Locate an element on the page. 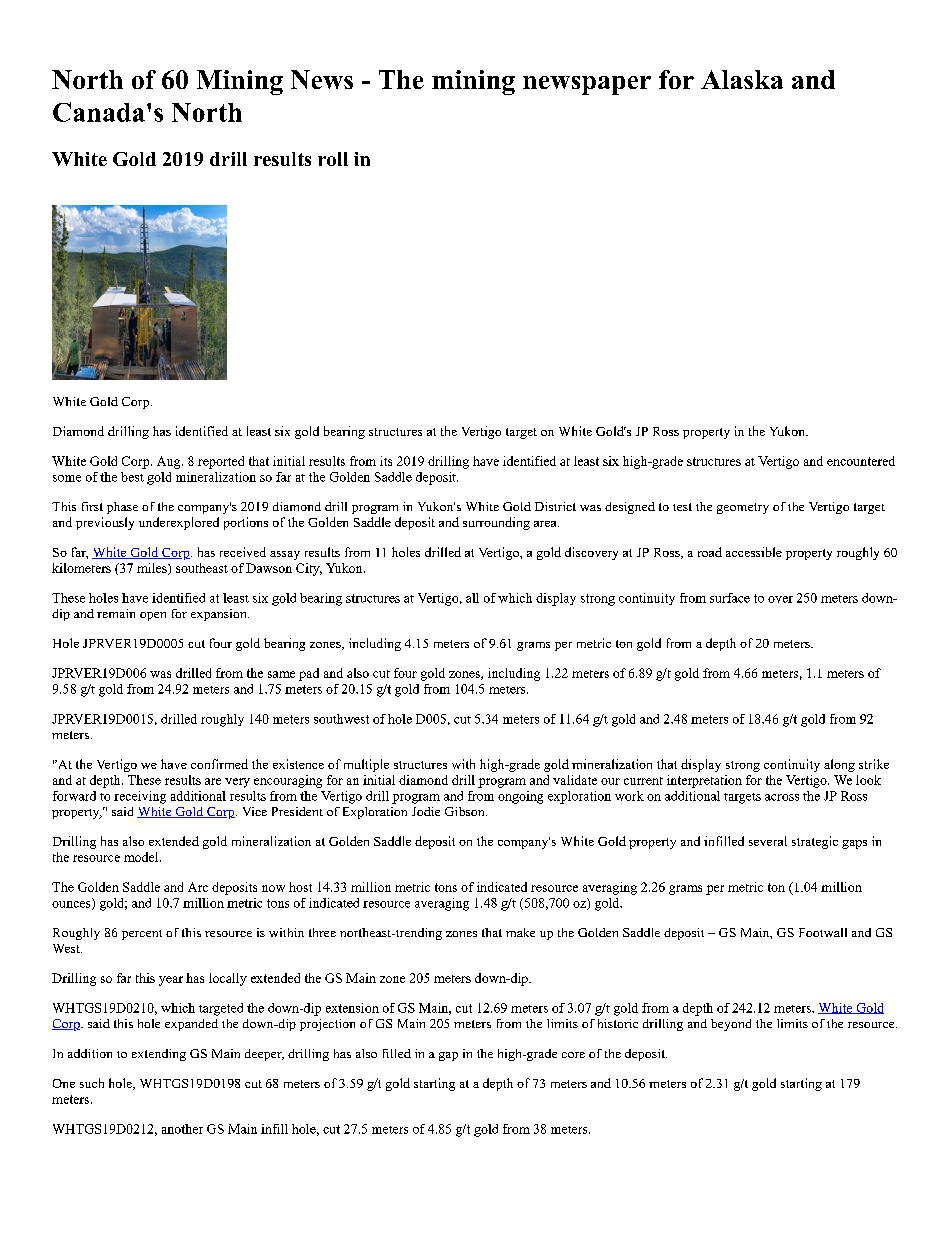 This document has width=952, height=1233. core is located at coordinates (573, 1055).
